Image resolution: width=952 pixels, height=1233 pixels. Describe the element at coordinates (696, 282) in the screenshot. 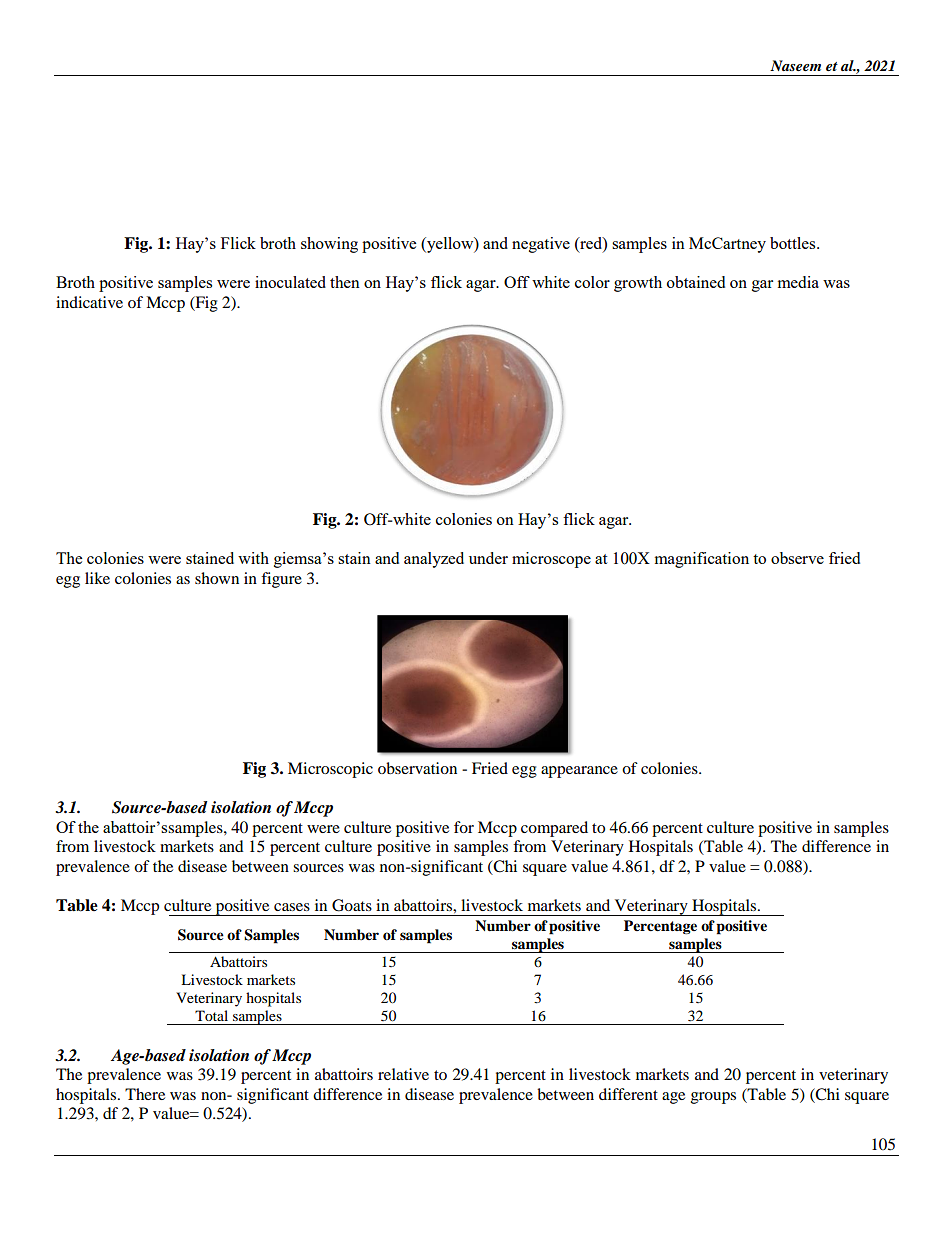

I see `obtained` at that location.
